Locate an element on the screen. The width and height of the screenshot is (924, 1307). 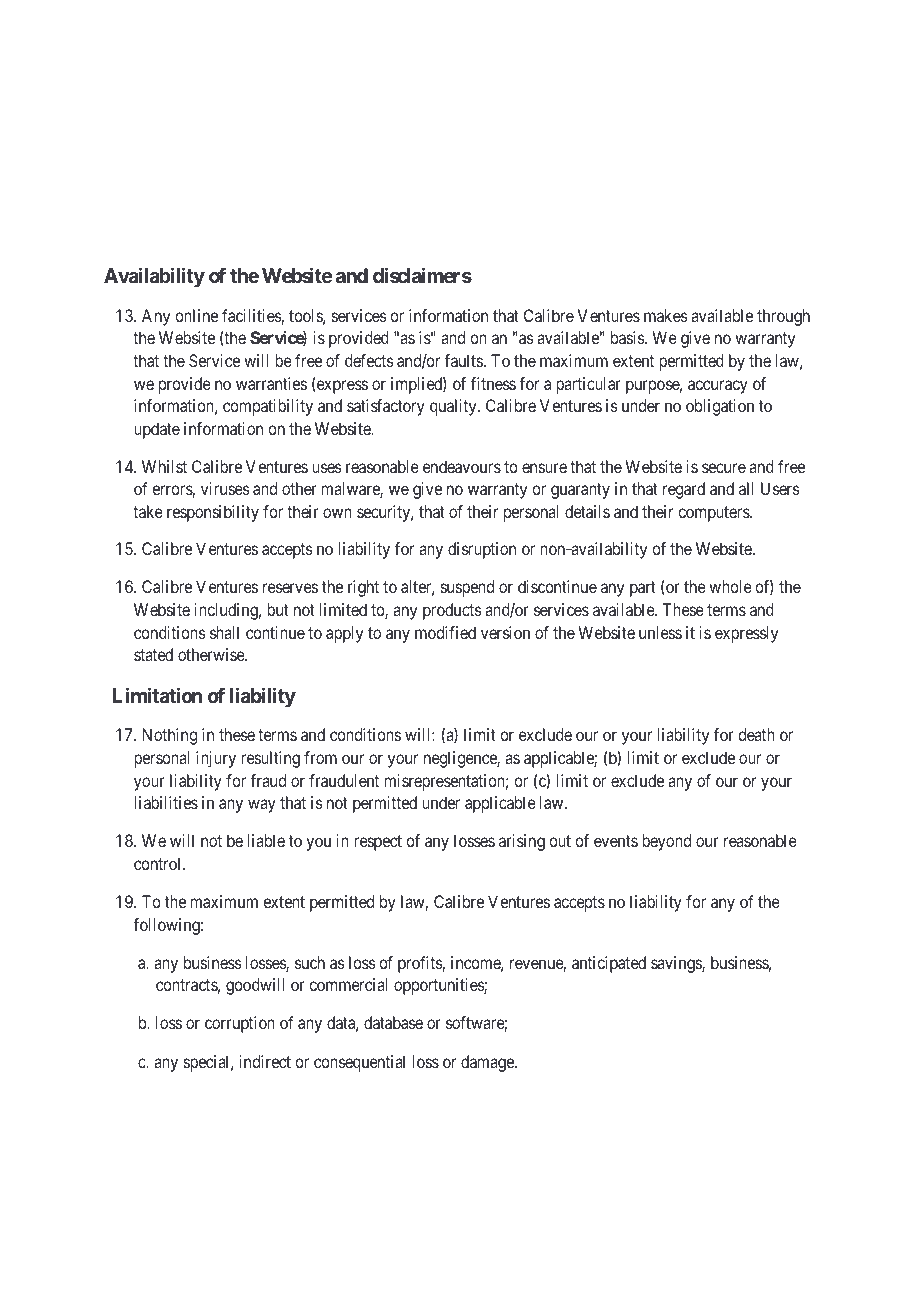
modified is located at coordinates (445, 632).
